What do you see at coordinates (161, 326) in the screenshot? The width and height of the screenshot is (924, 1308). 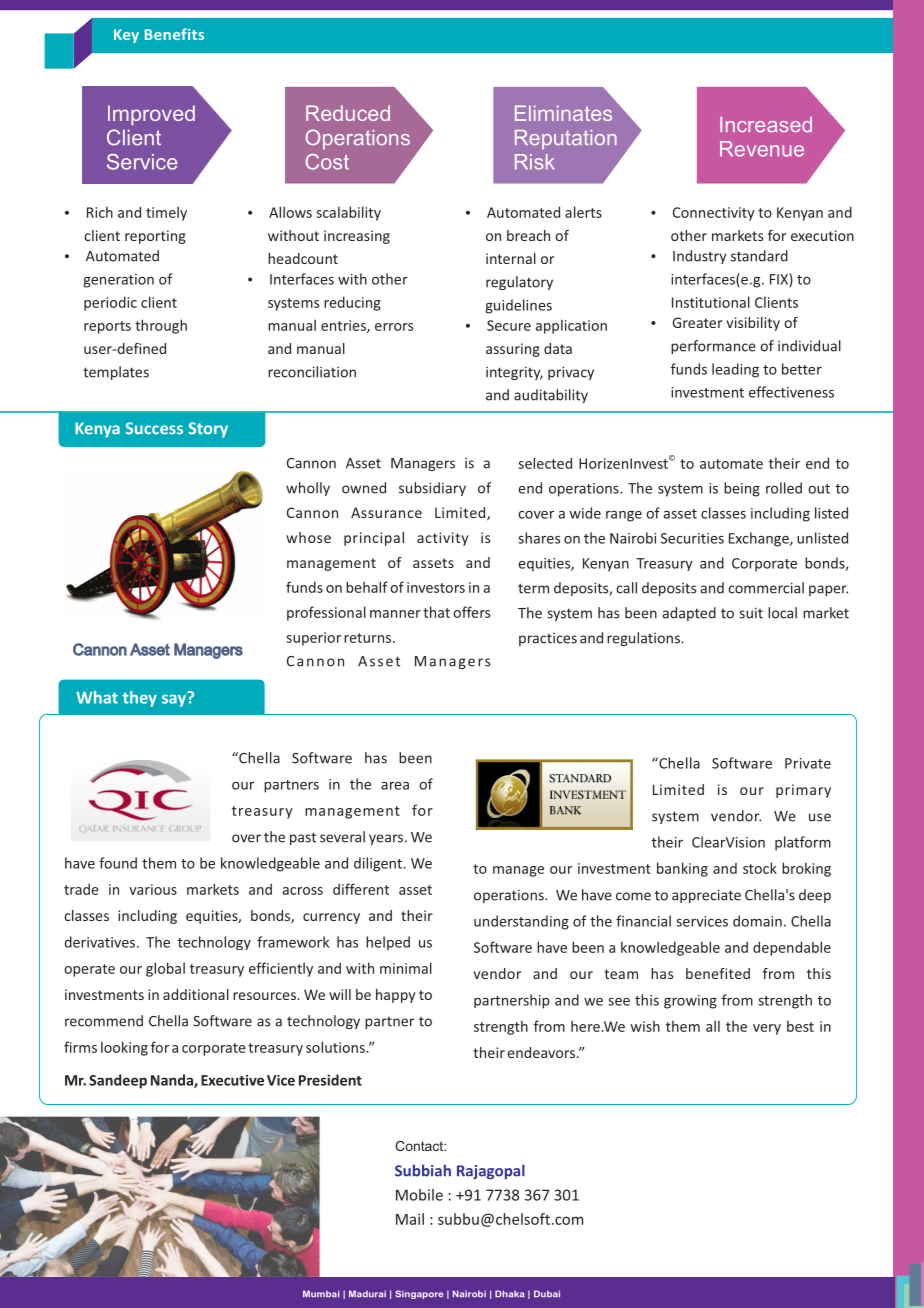 I see `through` at bounding box center [161, 326].
